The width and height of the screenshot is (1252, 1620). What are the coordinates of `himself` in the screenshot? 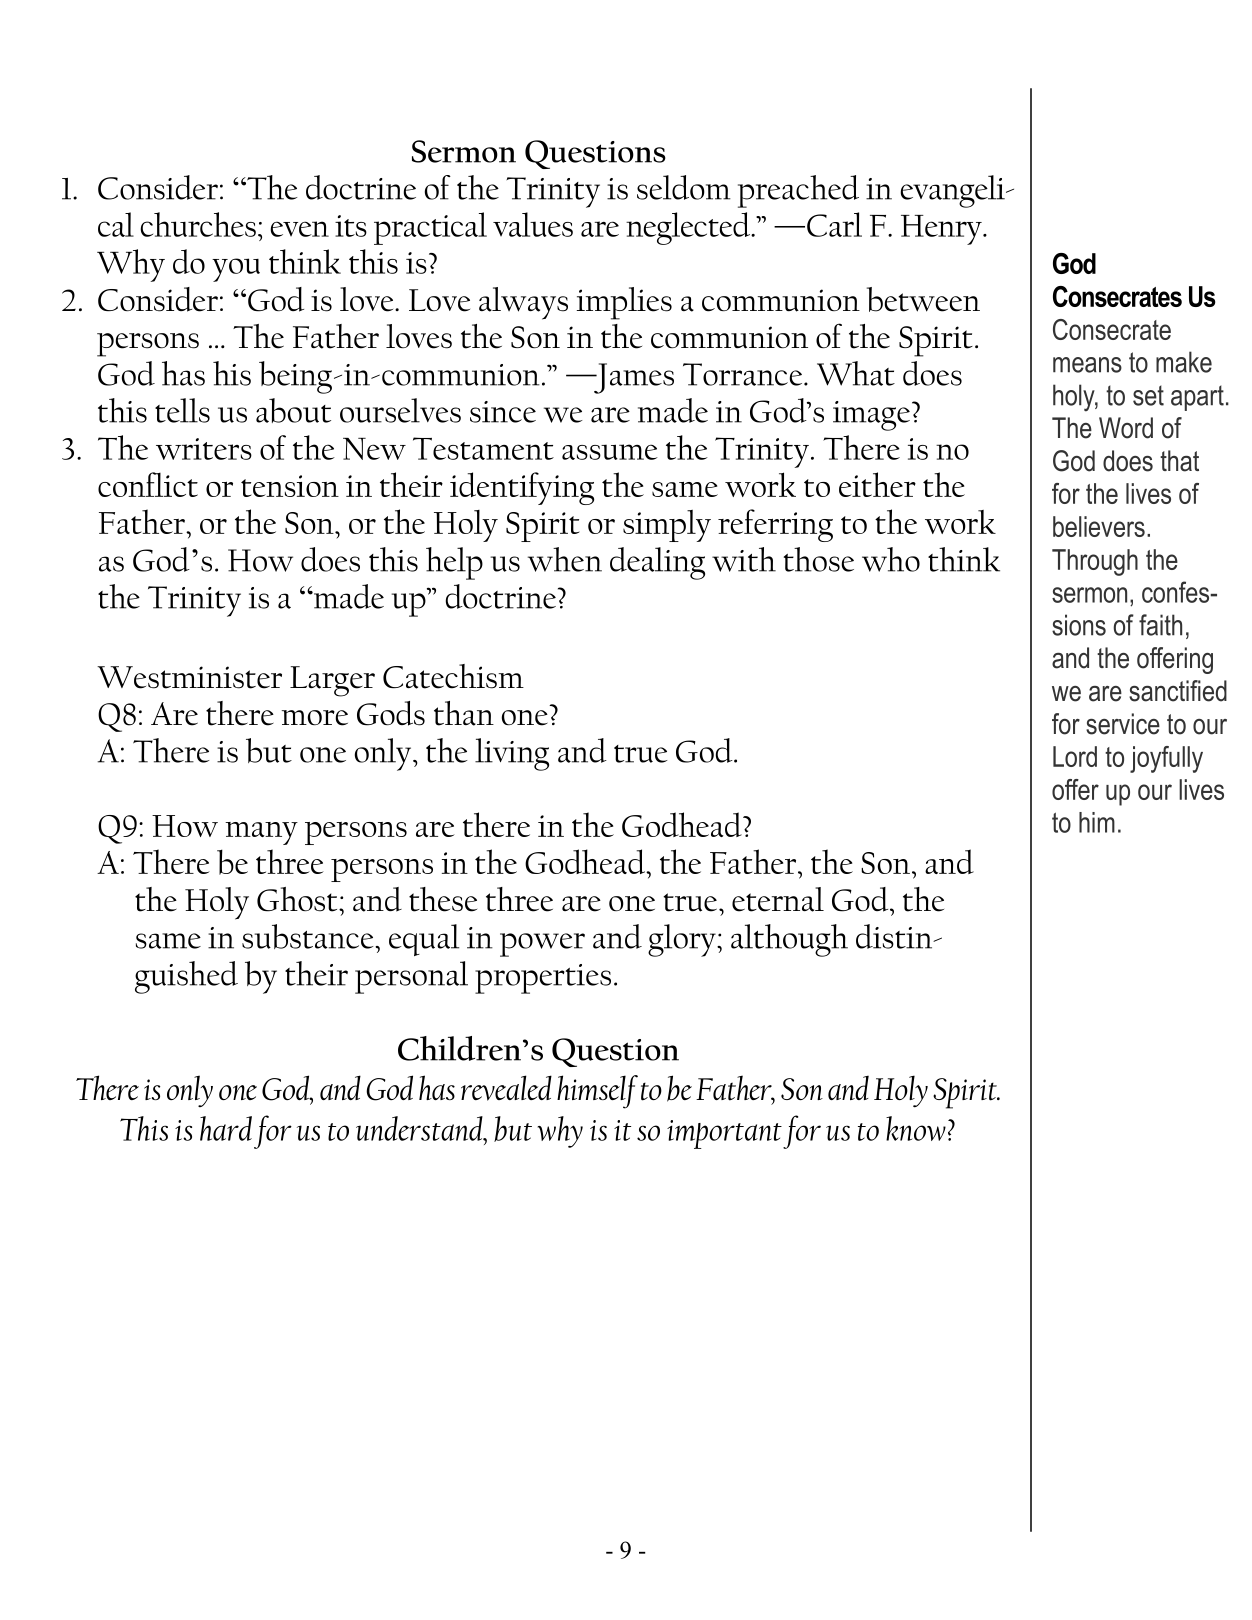 It's located at (597, 1092).
